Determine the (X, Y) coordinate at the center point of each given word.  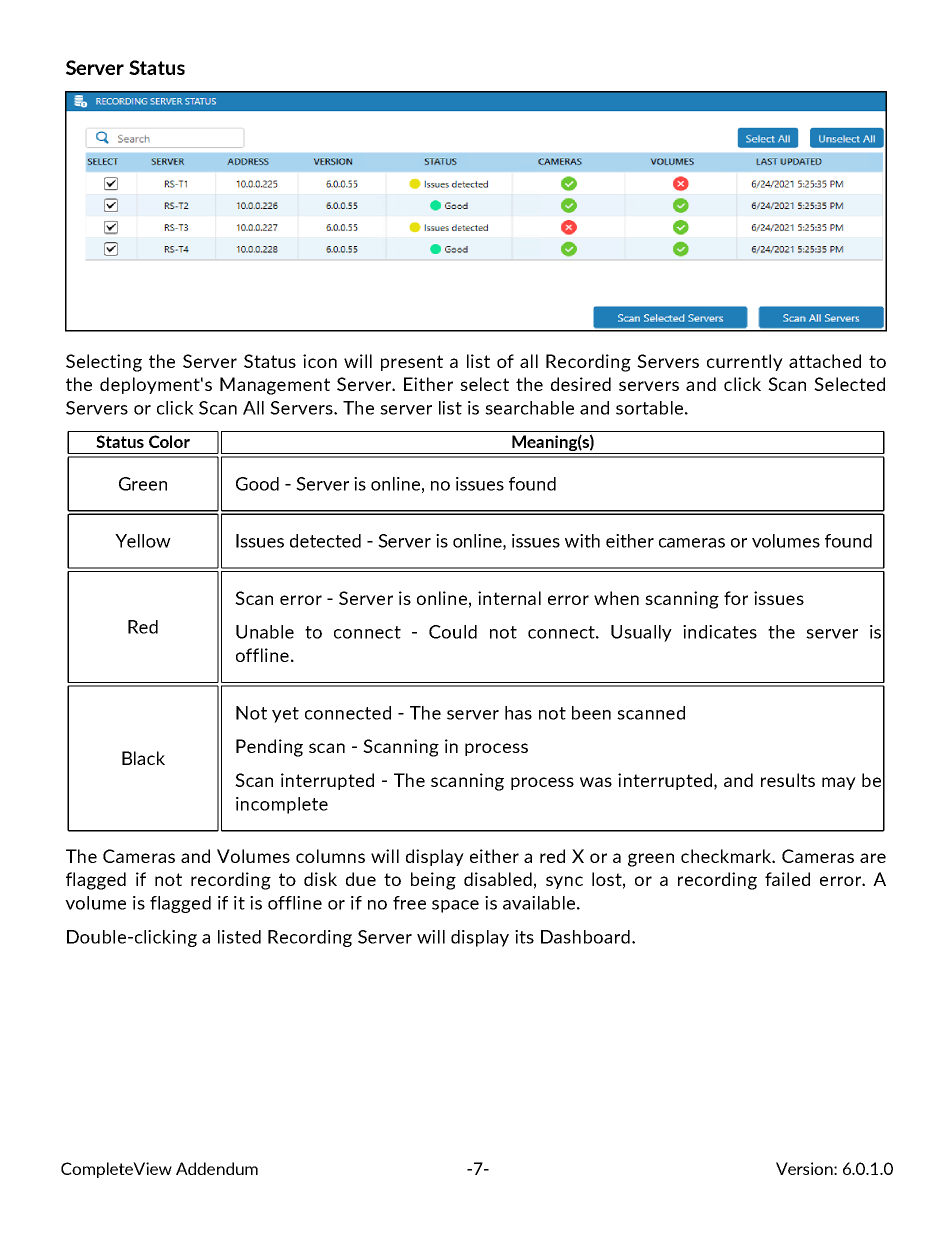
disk (320, 879)
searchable (529, 408)
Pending (269, 748)
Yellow (143, 541)
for (736, 598)
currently (745, 362)
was (596, 782)
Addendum (217, 1168)
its (524, 937)
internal (509, 598)
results (788, 780)
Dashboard (585, 937)
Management (275, 386)
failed (787, 879)
